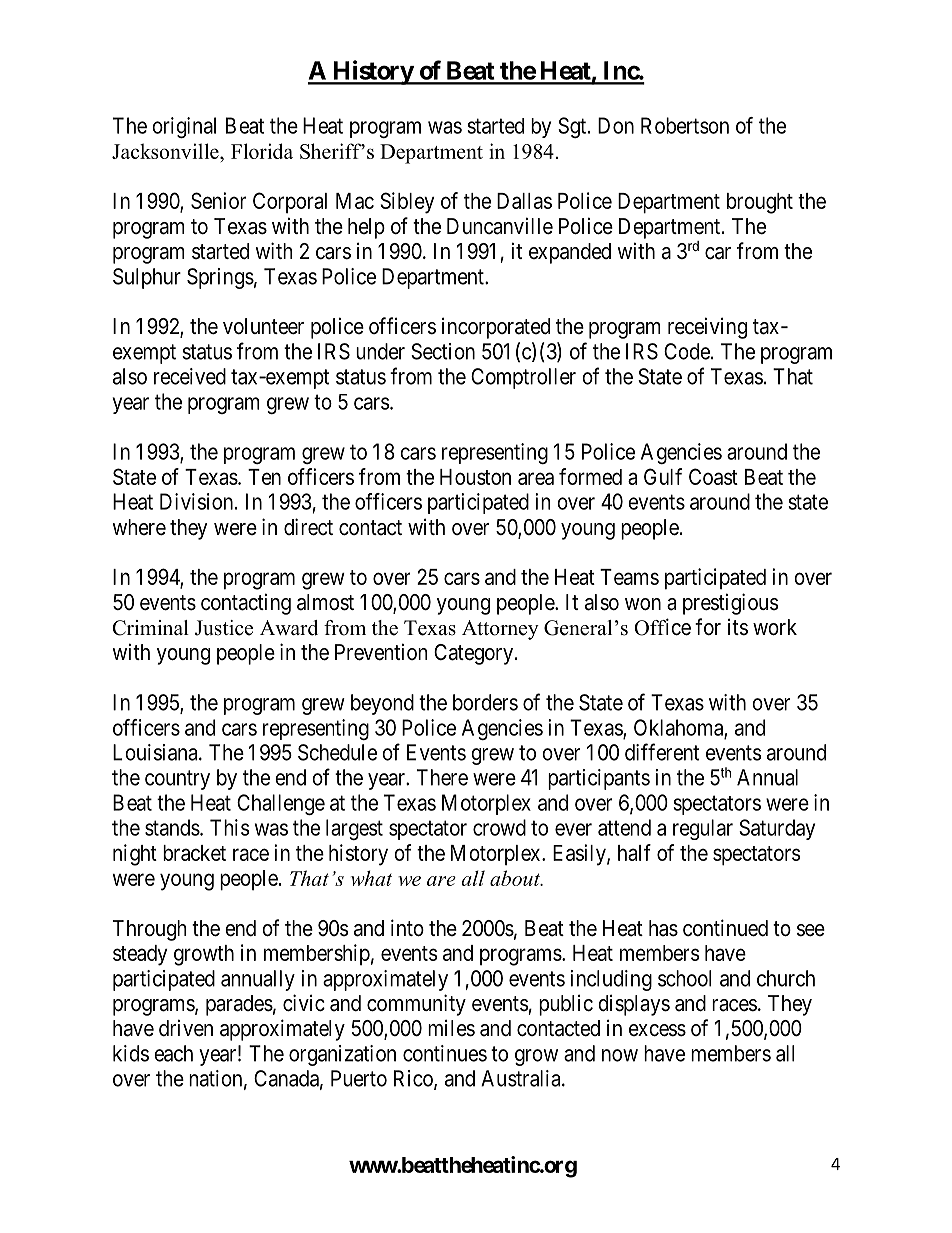  Describe the element at coordinates (443, 351) in the screenshot. I see `Section` at that location.
